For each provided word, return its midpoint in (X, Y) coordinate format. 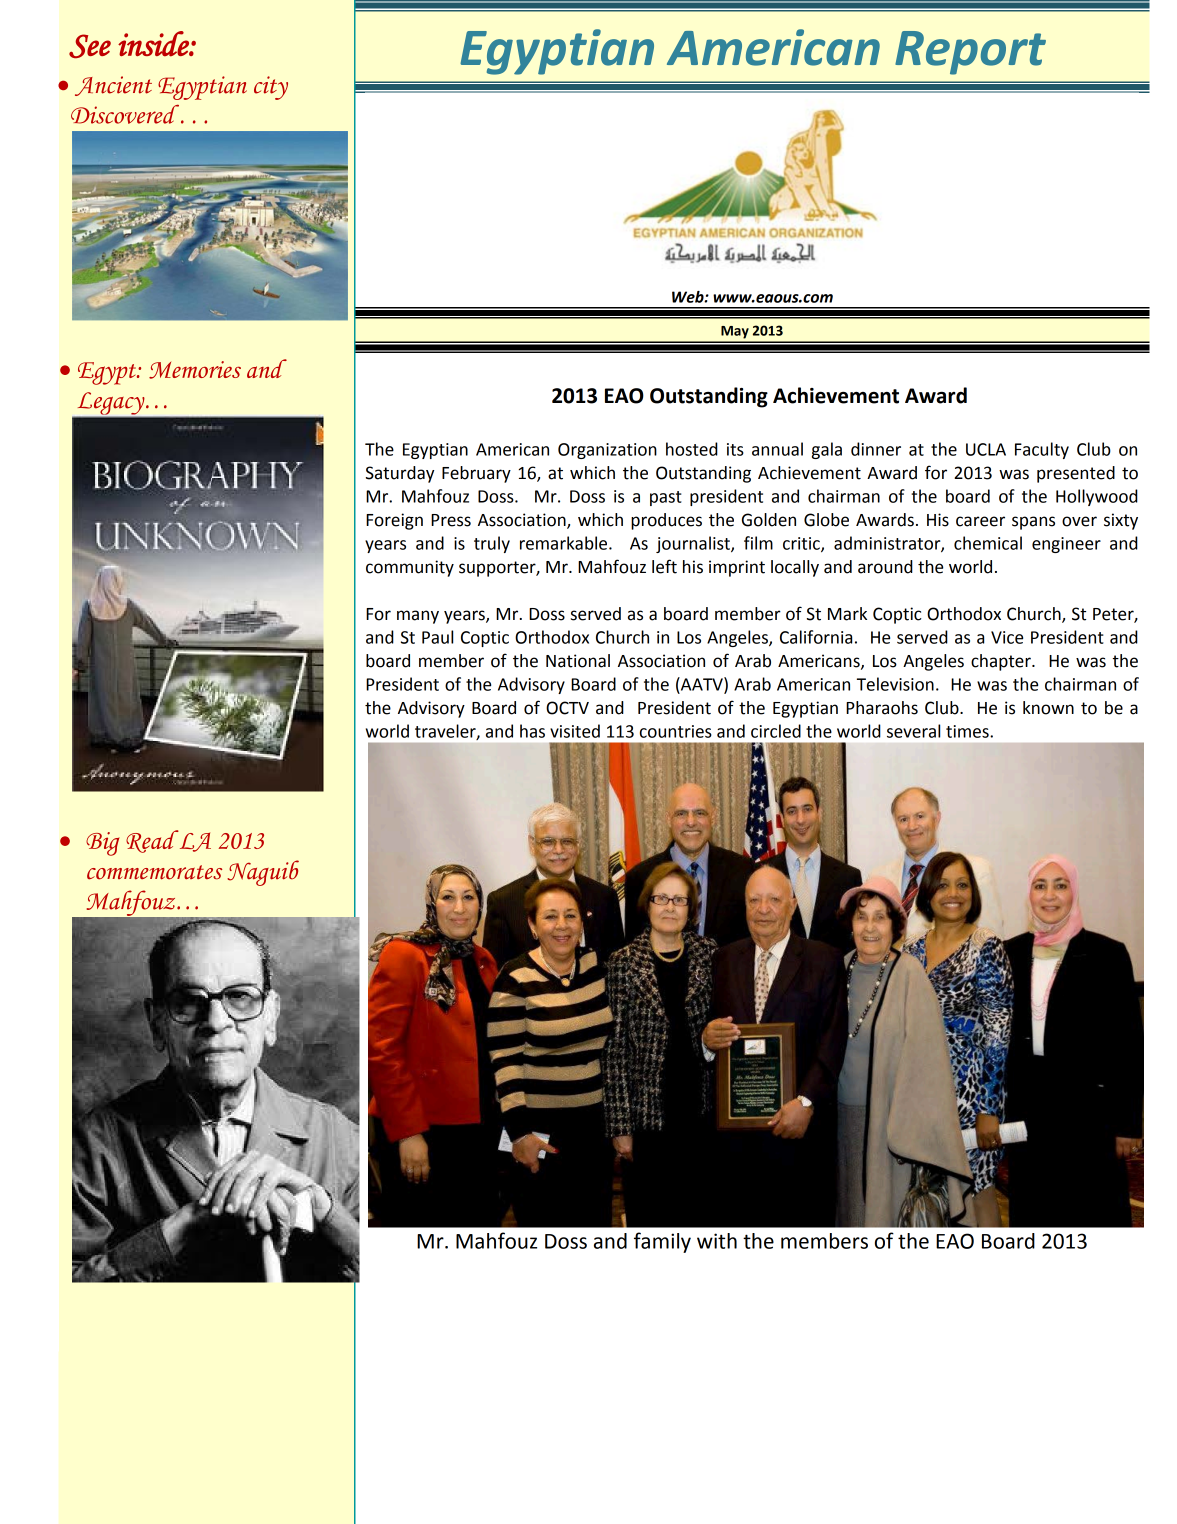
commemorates (154, 872)
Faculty (1042, 450)
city (271, 88)
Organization (607, 451)
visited (575, 731)
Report (970, 53)
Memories (195, 370)
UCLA (986, 449)
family (662, 1242)
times (968, 731)
